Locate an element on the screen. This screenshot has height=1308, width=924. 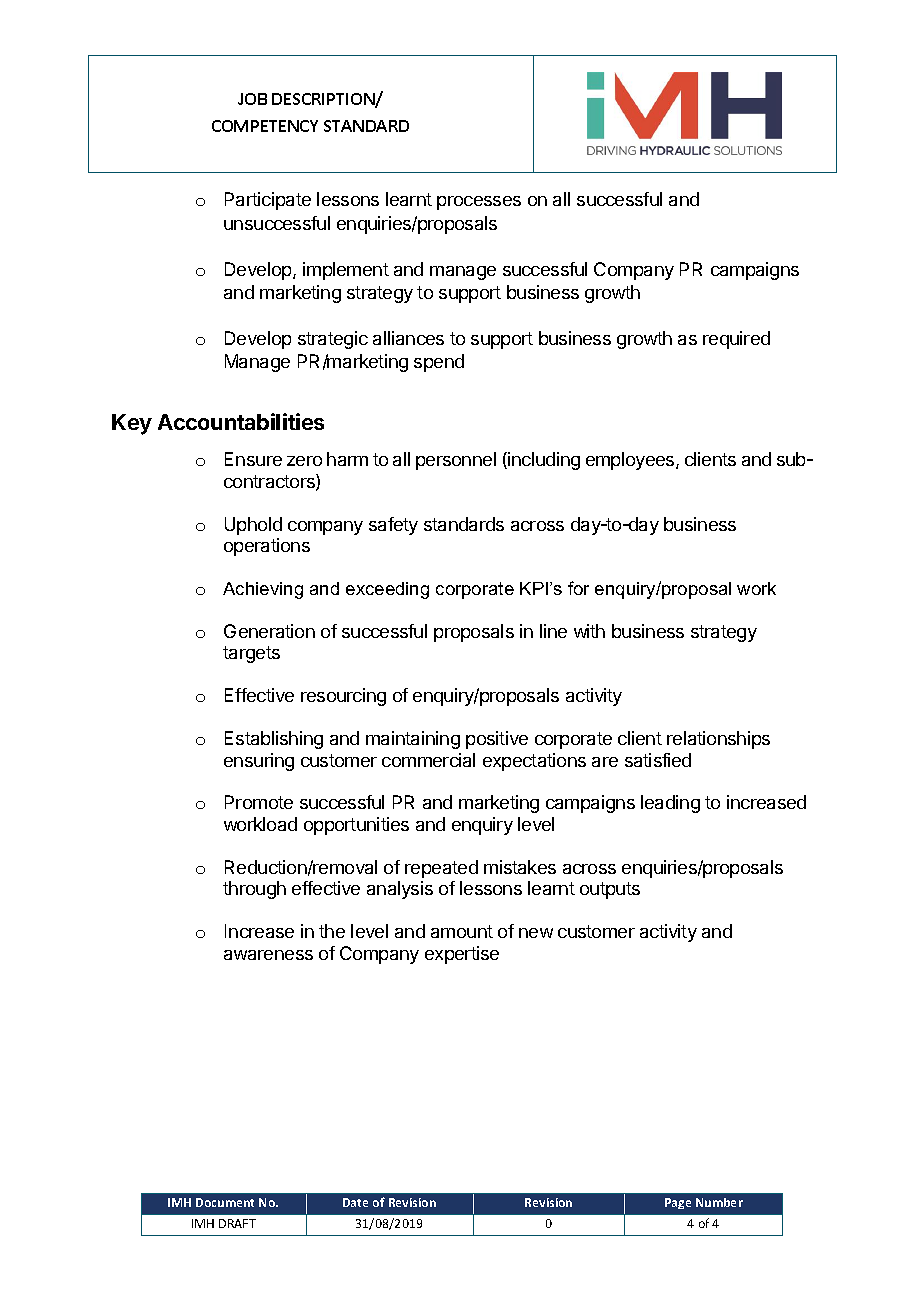
Document is located at coordinates (225, 1202).
